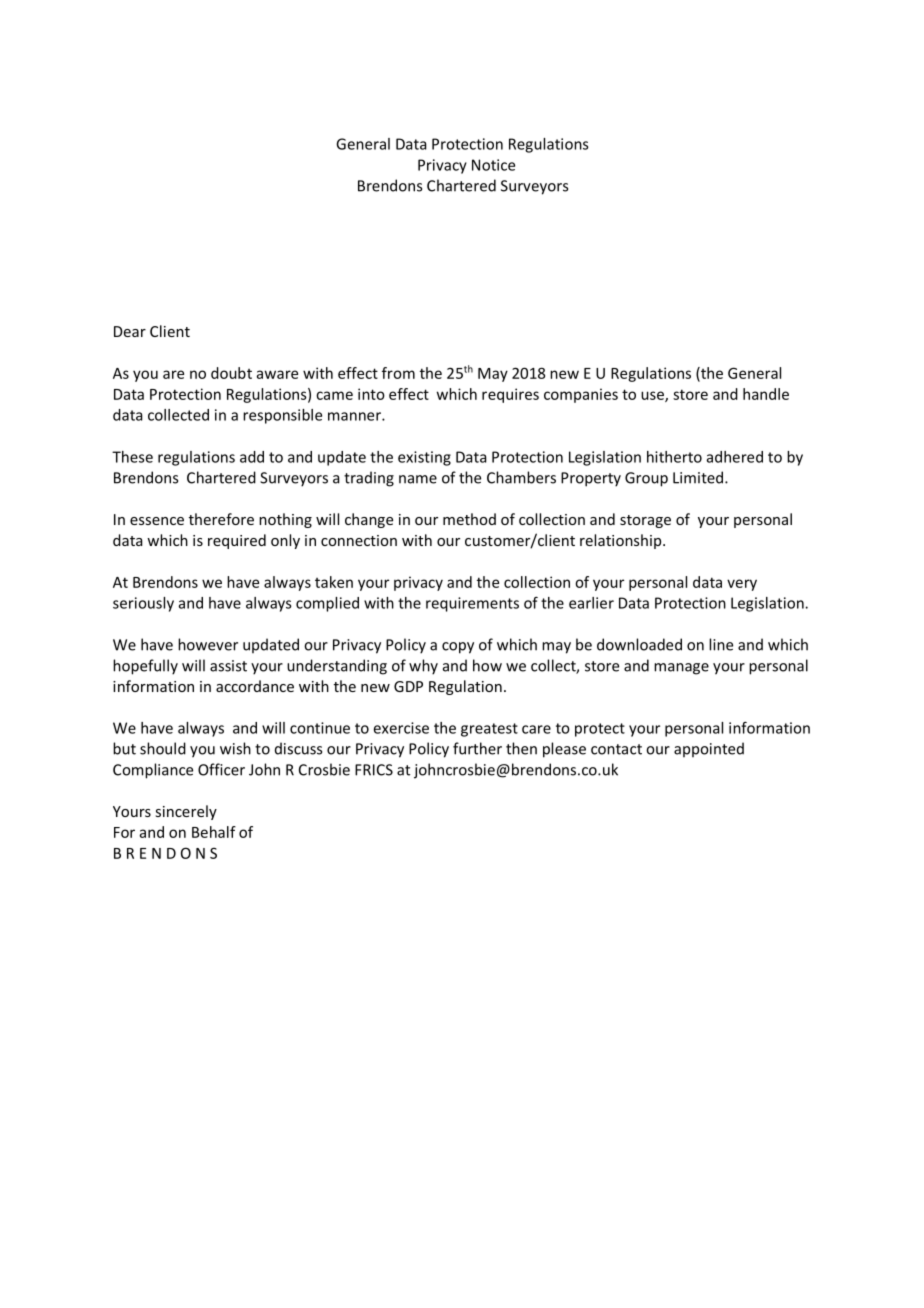 This image has height=1308, width=924. Describe the element at coordinates (766, 394) in the image. I see `handle` at that location.
